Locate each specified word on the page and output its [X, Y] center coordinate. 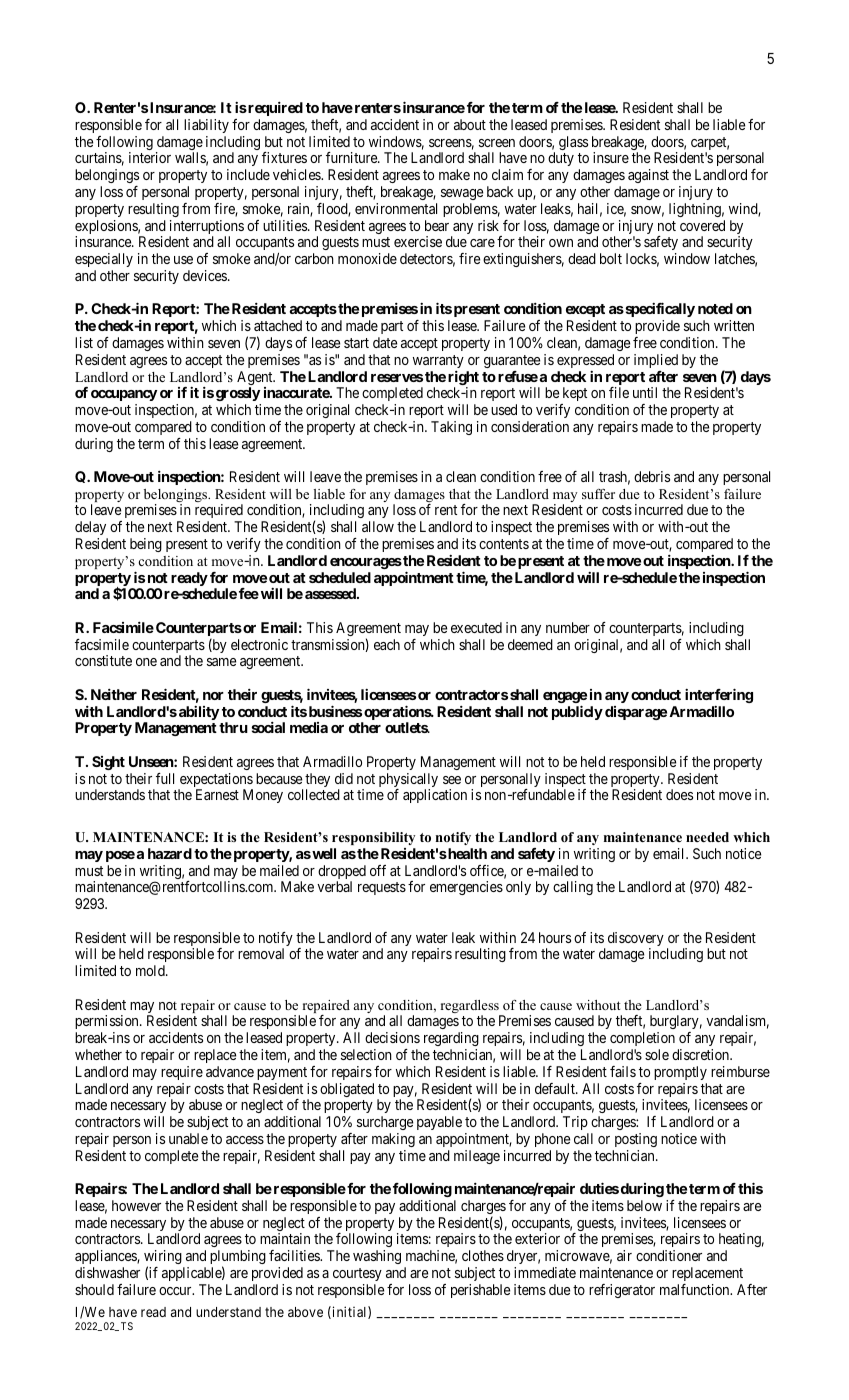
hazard [170, 853]
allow [378, 526]
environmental [396, 208]
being [146, 545]
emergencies [466, 888]
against [648, 176]
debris [652, 476]
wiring [163, 1258]
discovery [636, 940]
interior [150, 157]
